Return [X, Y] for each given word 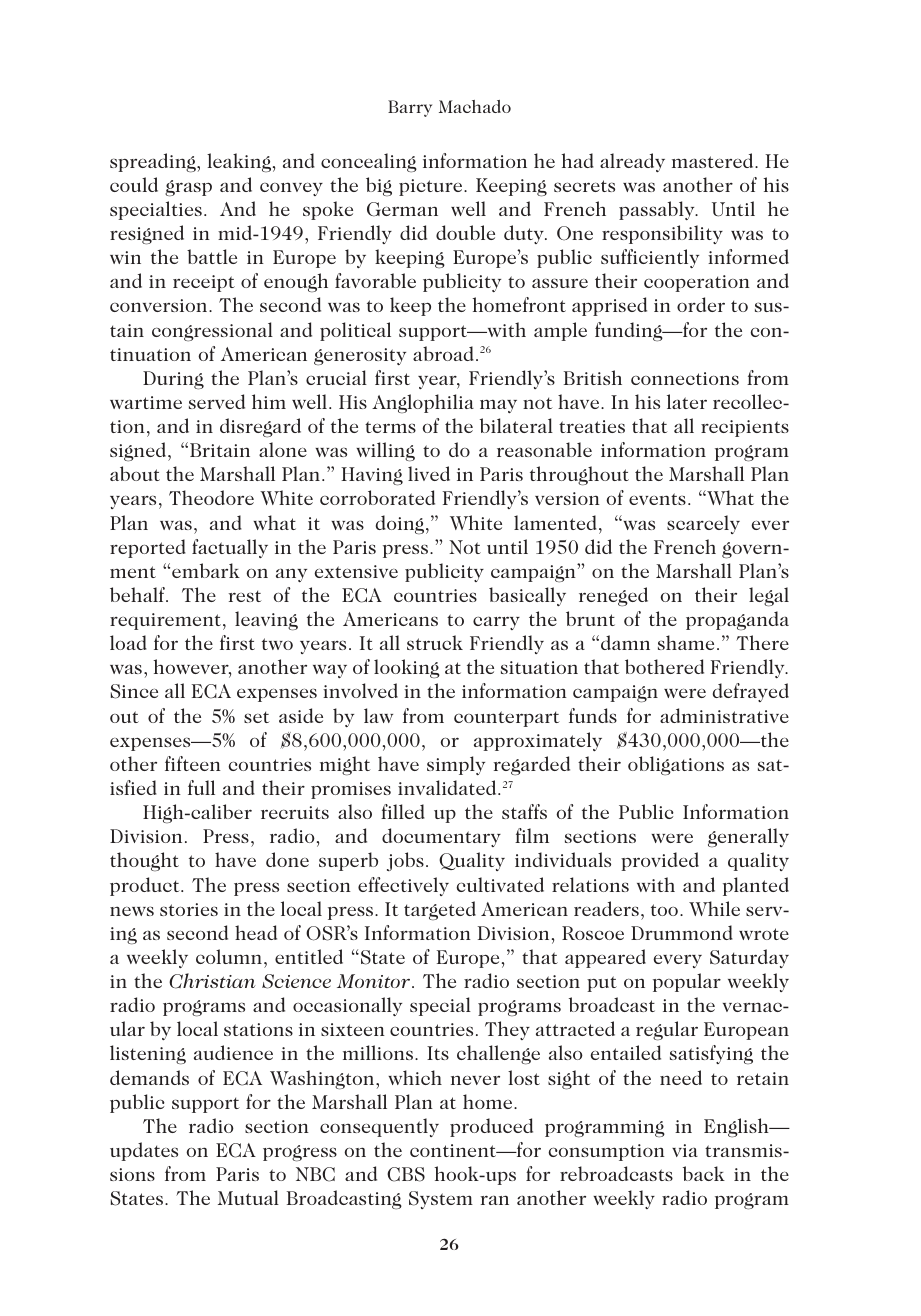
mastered [714, 160]
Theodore [211, 497]
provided [660, 861]
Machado [475, 106]
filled [403, 811]
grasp [188, 188]
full [201, 787]
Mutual [248, 1197]
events [657, 499]
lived [429, 473]
